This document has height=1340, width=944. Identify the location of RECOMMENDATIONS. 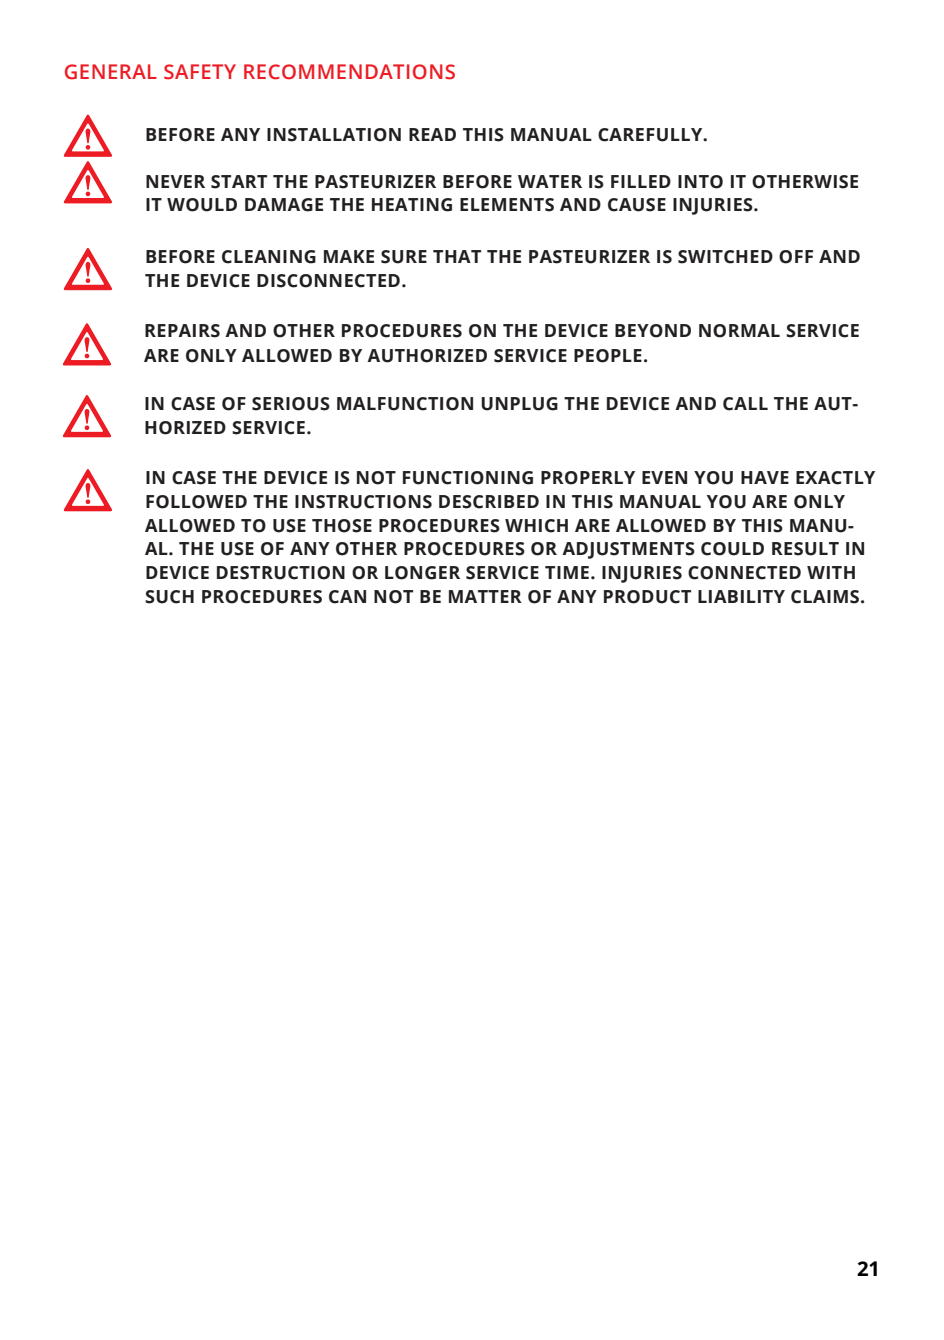
(349, 72).
